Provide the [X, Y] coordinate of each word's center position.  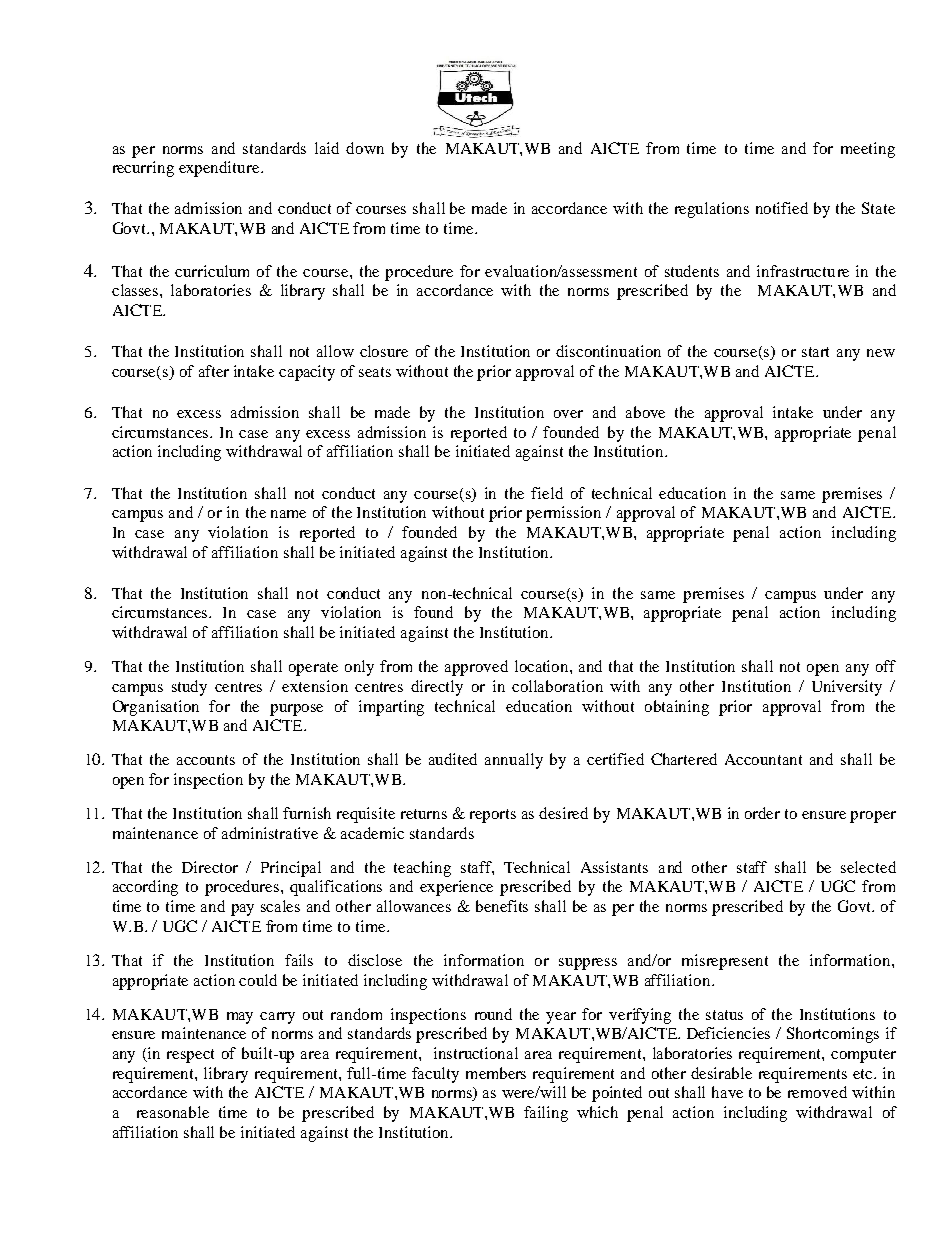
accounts [206, 760]
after [214, 371]
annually [514, 761]
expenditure [220, 169]
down [365, 148]
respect [190, 1056]
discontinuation [608, 351]
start [815, 352]
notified [782, 208]
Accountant [763, 759]
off [886, 666]
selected [868, 867]
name [288, 514]
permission [563, 514]
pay [242, 910]
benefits [502, 906]
